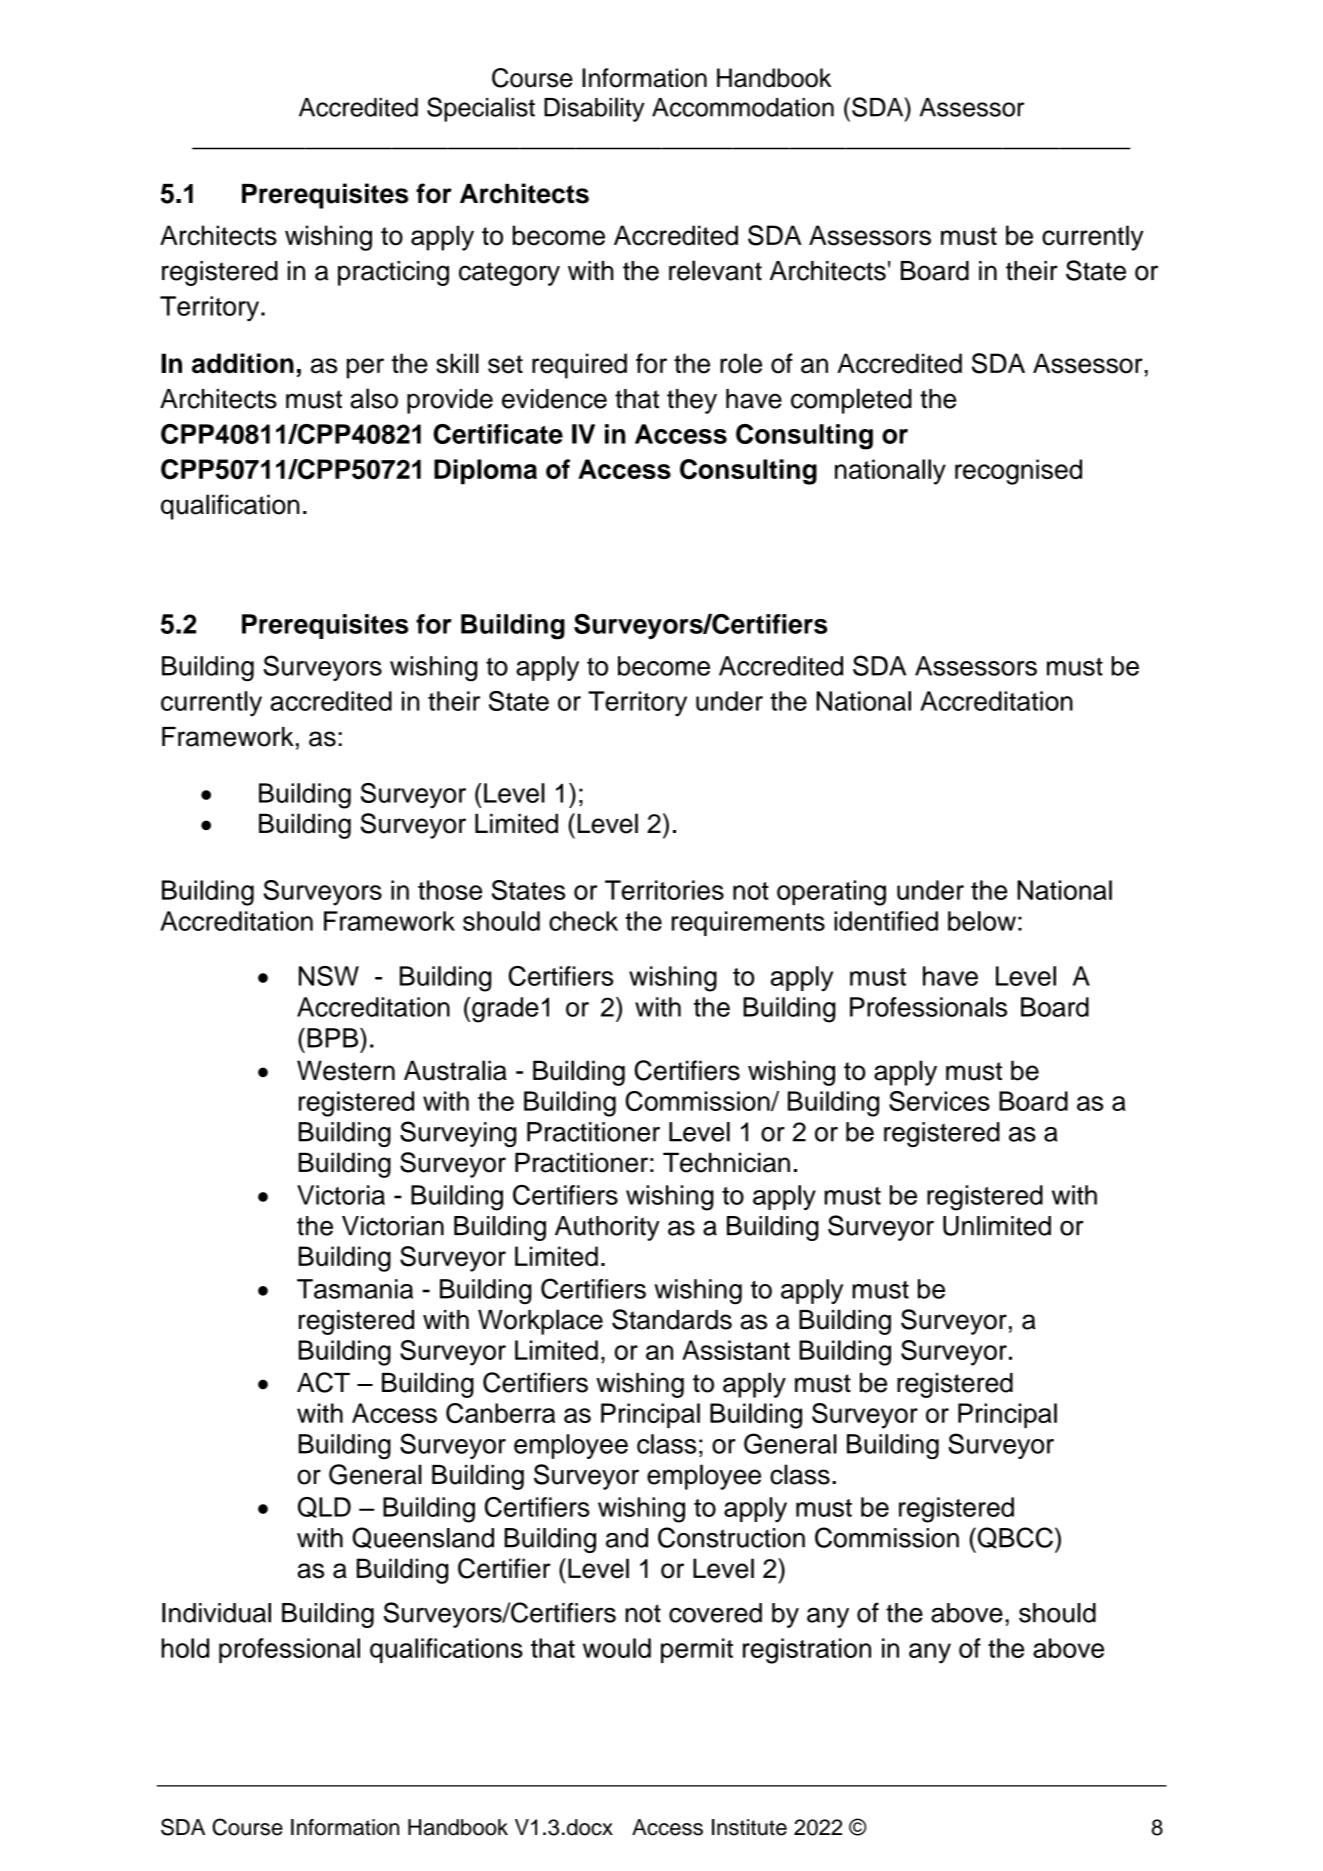  I want to click on operating, so click(831, 893).
